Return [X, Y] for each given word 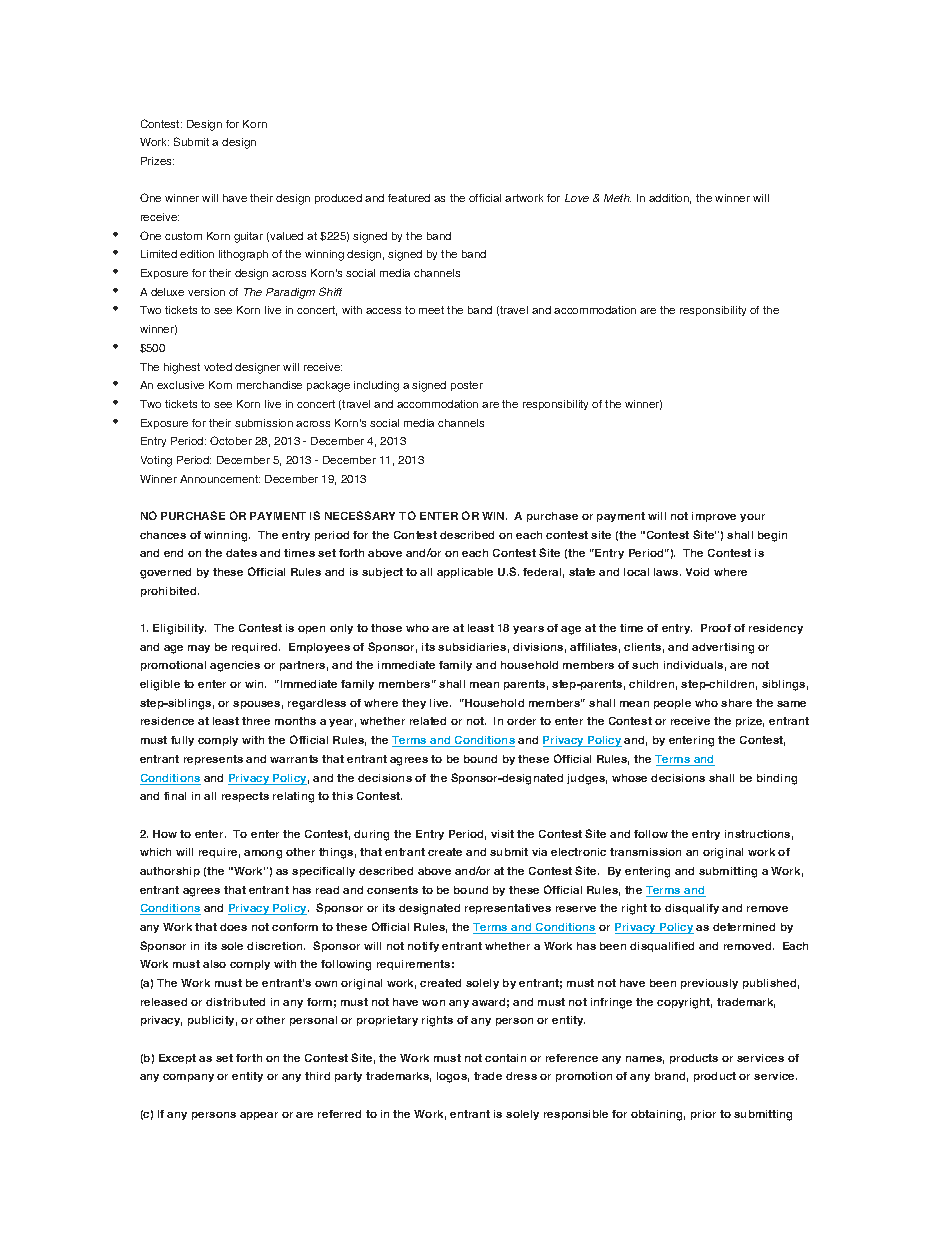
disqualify [692, 909]
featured [409, 198]
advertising [723, 648]
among [263, 854]
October [231, 440]
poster [467, 386]
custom [183, 236]
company [188, 1078]
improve [714, 517]
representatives [508, 909]
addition [670, 199]
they [414, 704]
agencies [235, 666]
